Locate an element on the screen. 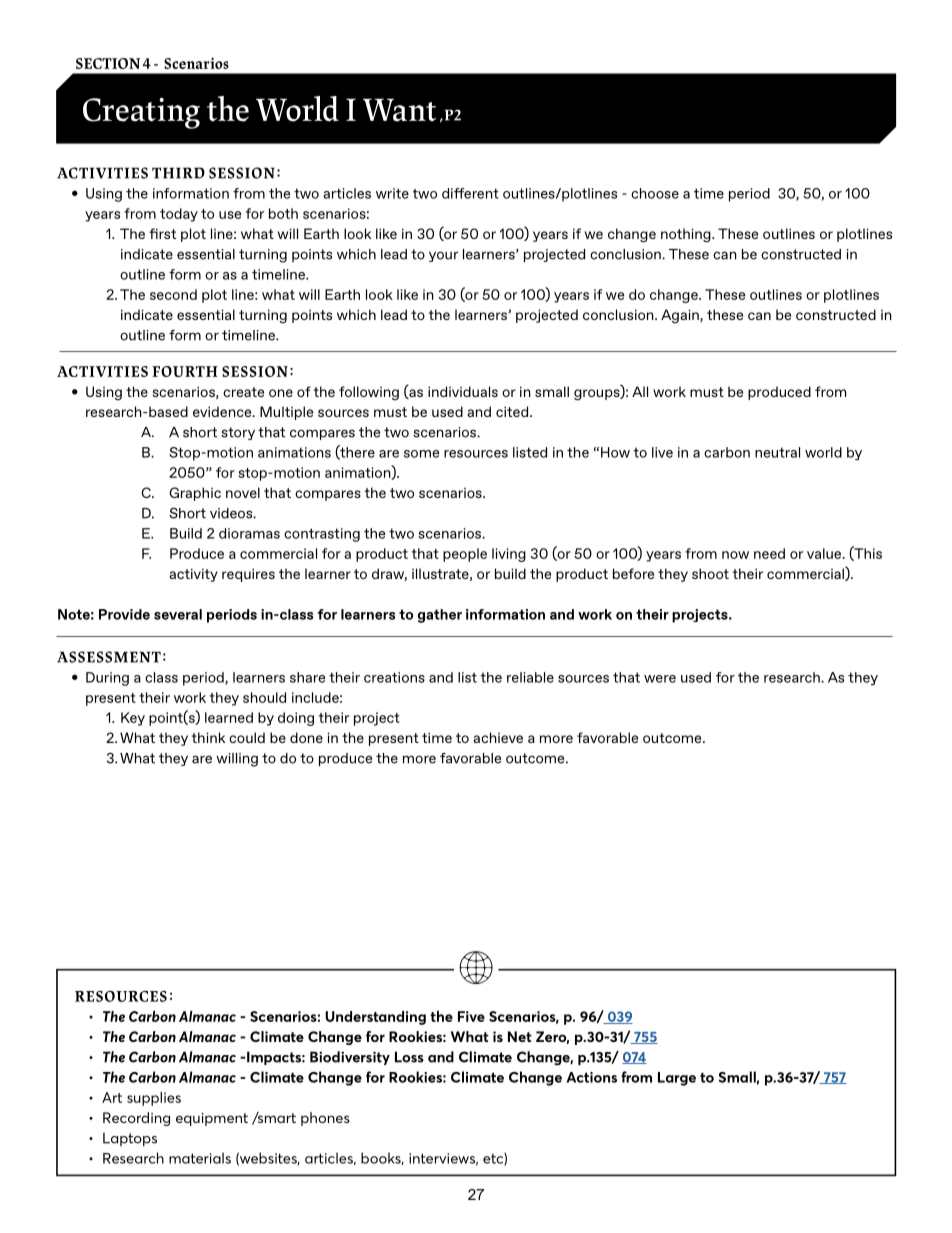 The width and height of the screenshot is (952, 1233). think is located at coordinates (208, 737).
